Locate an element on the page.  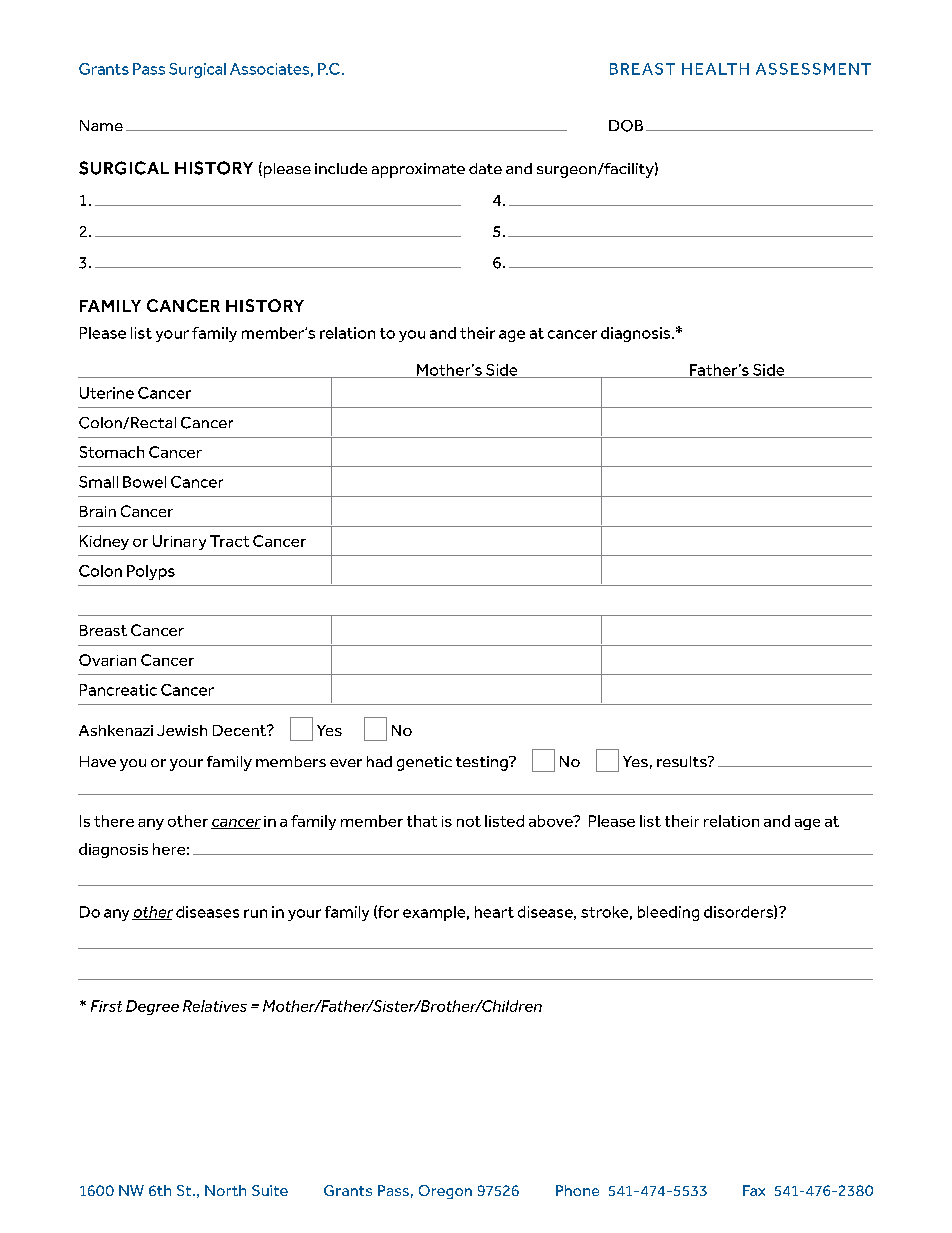
testing is located at coordinates (483, 763).
